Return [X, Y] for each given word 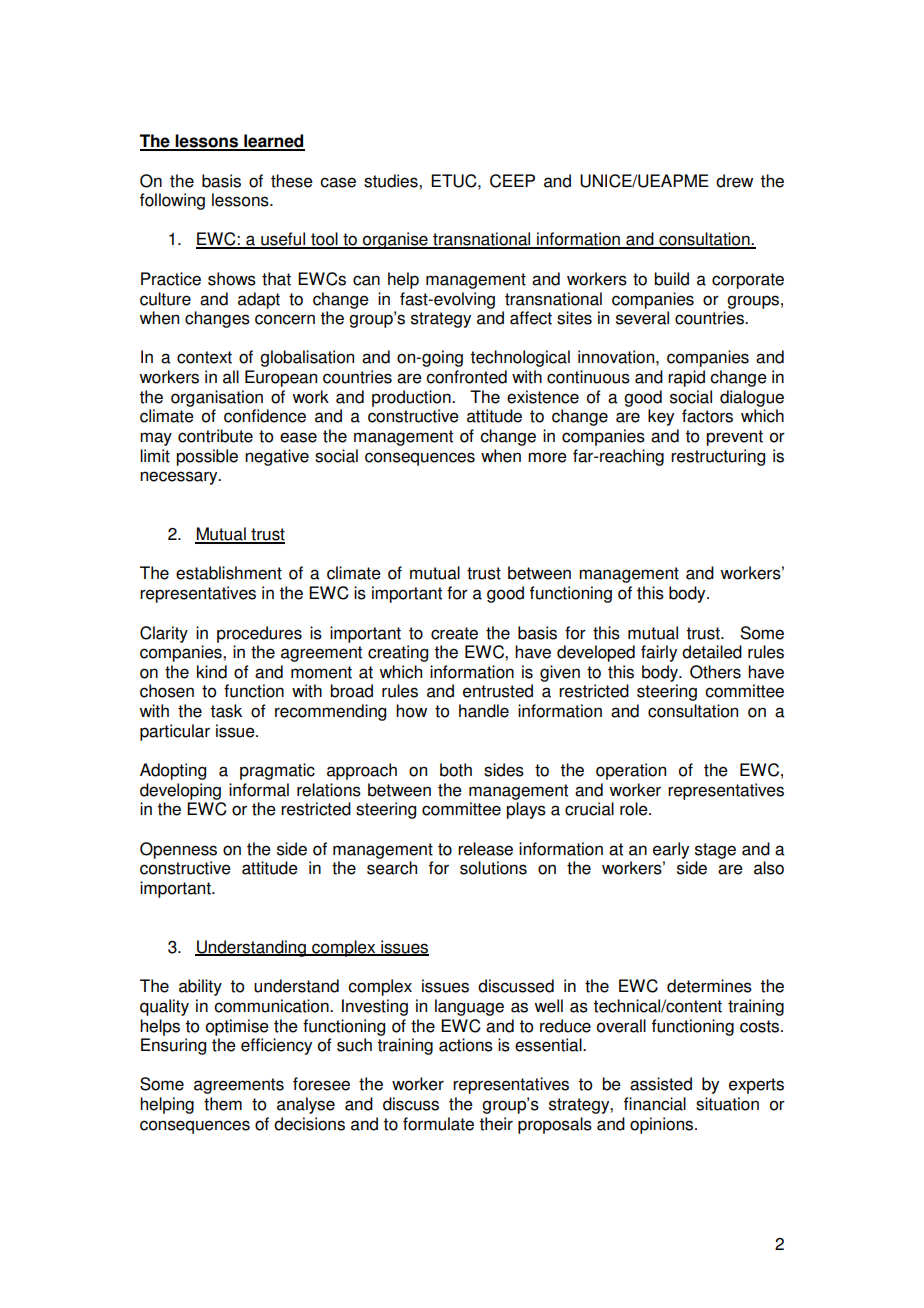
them [223, 1104]
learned [273, 142]
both [456, 770]
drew [734, 181]
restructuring [718, 457]
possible [207, 457]
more [547, 457]
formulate [438, 1124]
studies [392, 181]
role [635, 809]
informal [259, 790]
